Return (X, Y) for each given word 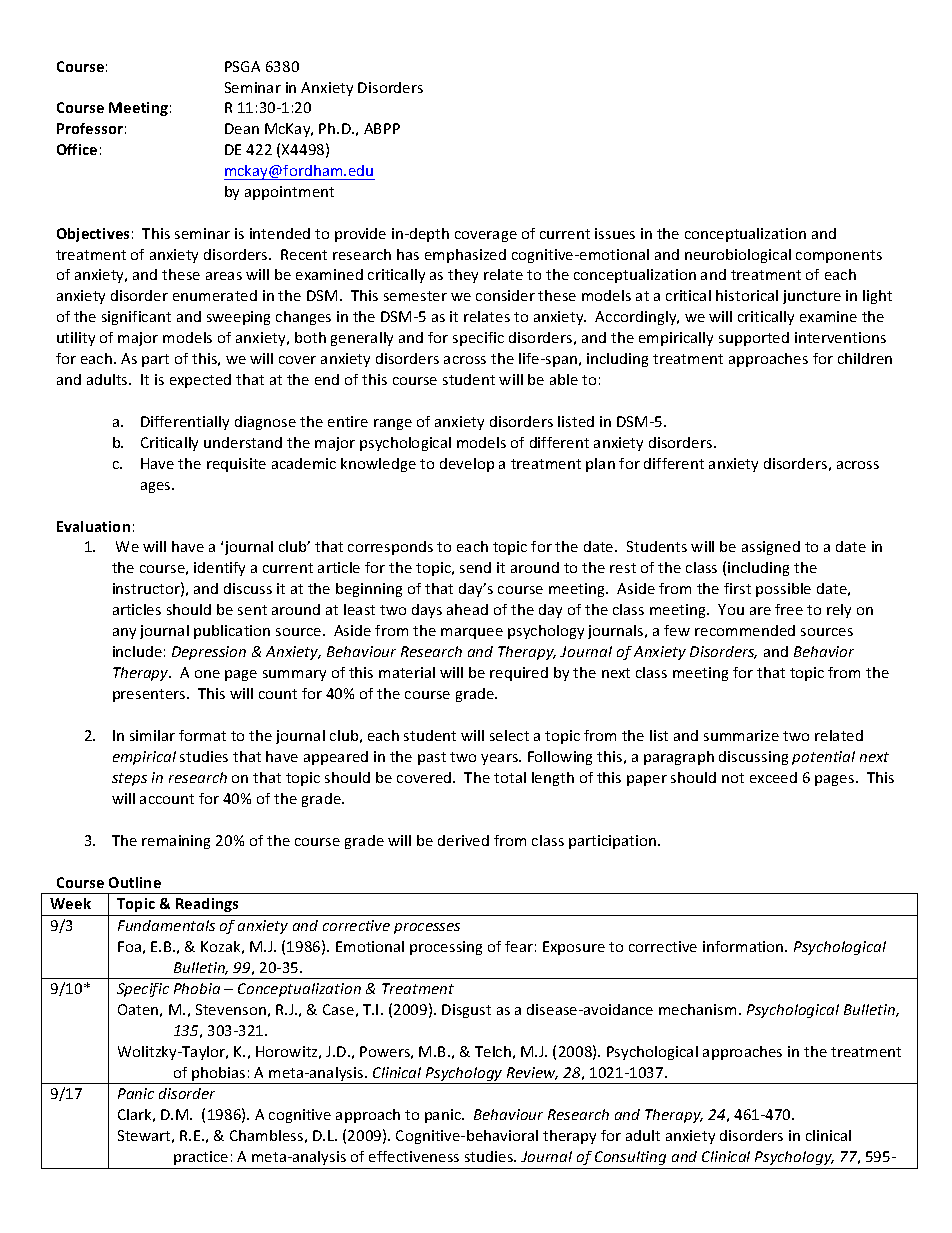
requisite (236, 465)
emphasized (465, 256)
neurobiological (738, 256)
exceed (773, 777)
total (510, 777)
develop (467, 465)
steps (129, 779)
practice (201, 1158)
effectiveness (414, 1156)
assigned (771, 548)
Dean (242, 128)
